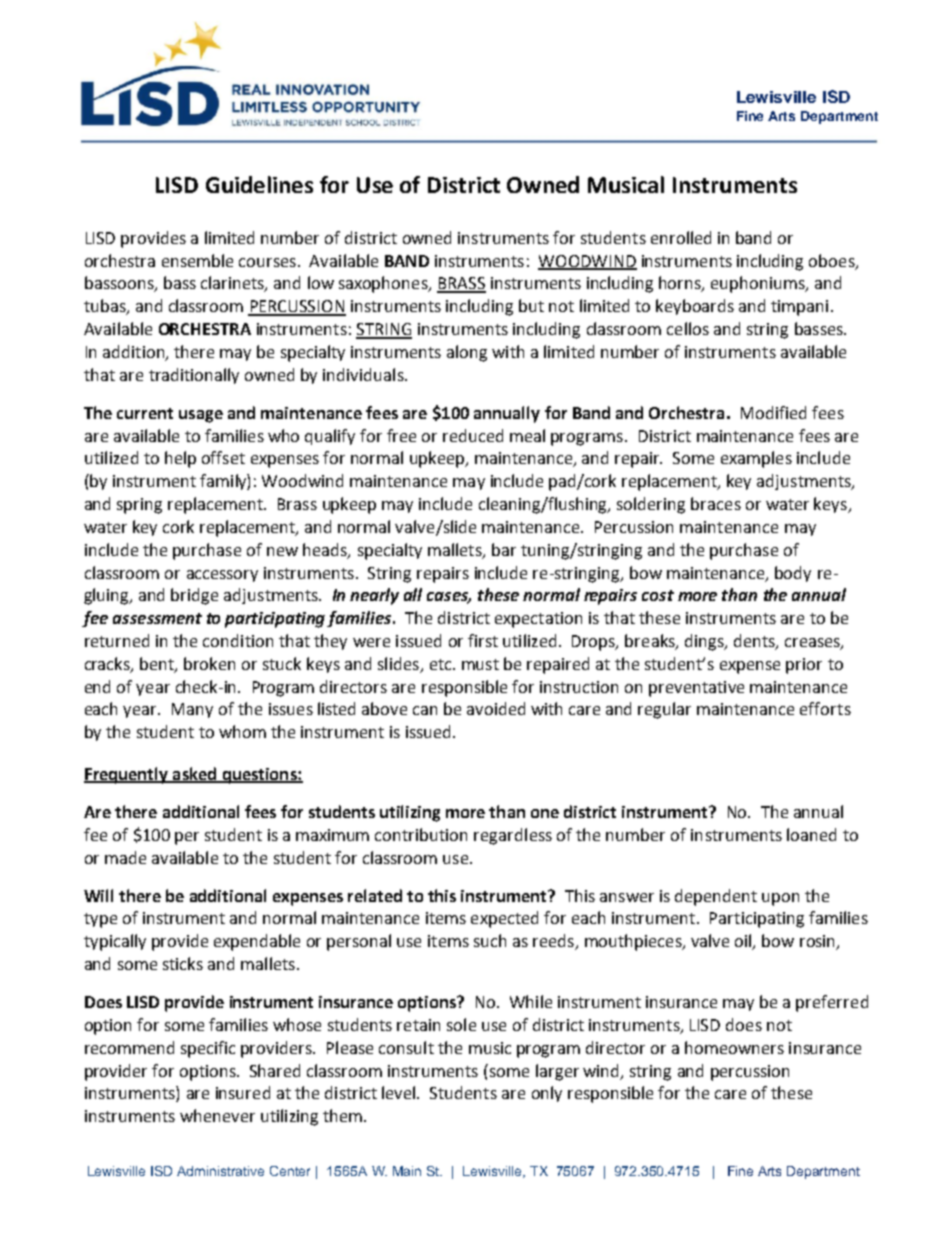 This image has width=952, height=1233. Describe the element at coordinates (681, 237) in the image. I see `enrolled` at that location.
